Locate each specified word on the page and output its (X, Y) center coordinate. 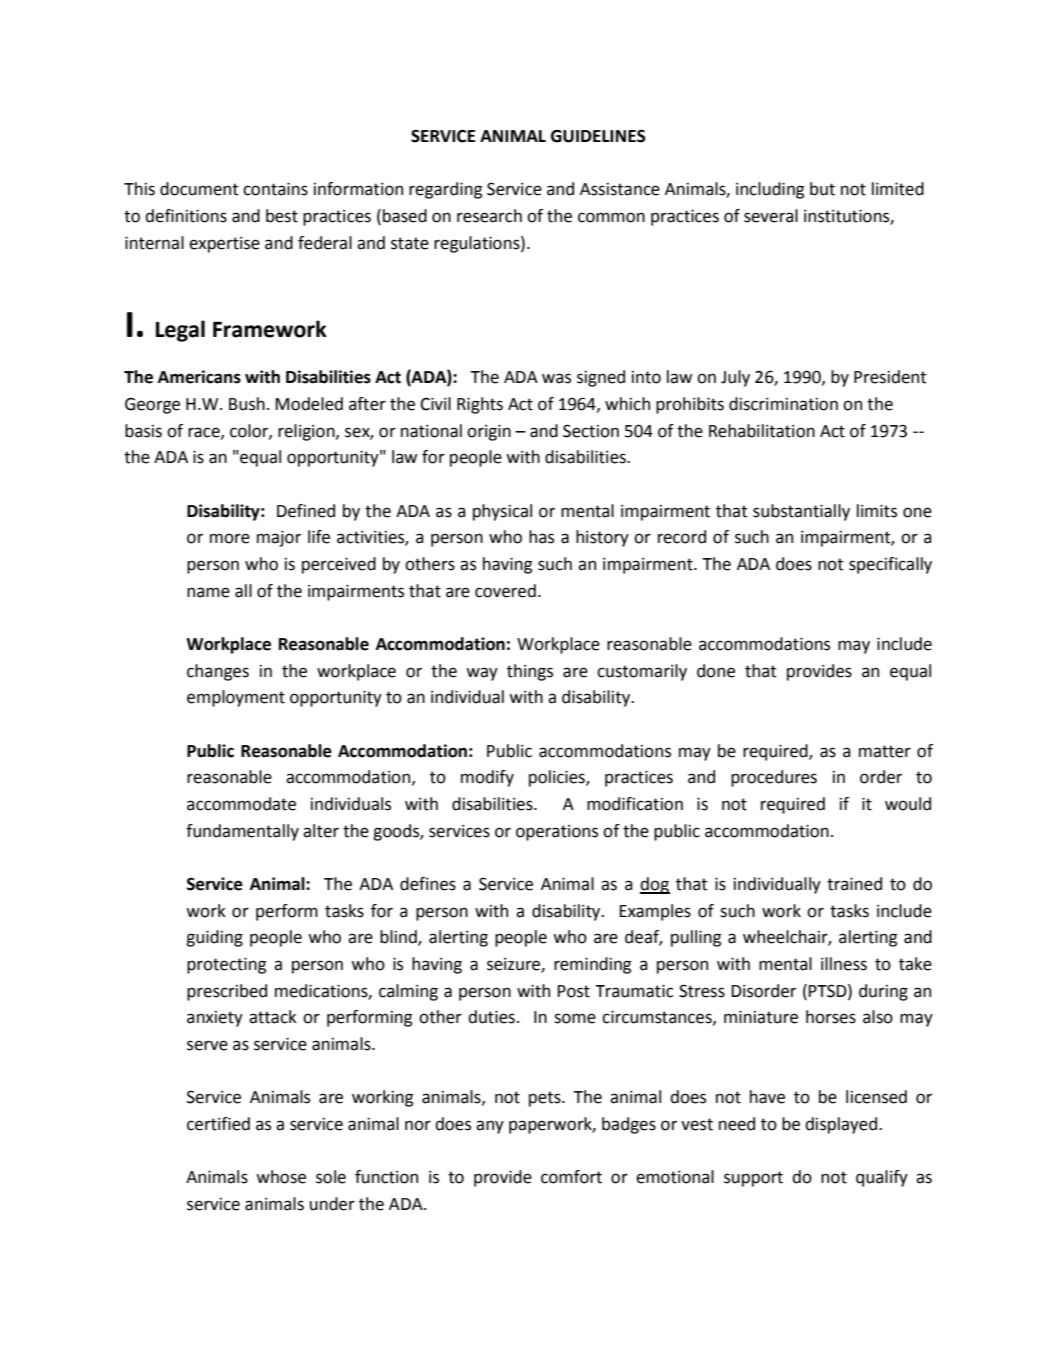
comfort (571, 1177)
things (530, 672)
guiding (214, 938)
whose (281, 1177)
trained (854, 884)
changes (218, 672)
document (199, 189)
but (822, 189)
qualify (882, 1178)
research (489, 216)
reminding (592, 965)
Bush (247, 404)
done (716, 671)
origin (489, 433)
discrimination (783, 404)
